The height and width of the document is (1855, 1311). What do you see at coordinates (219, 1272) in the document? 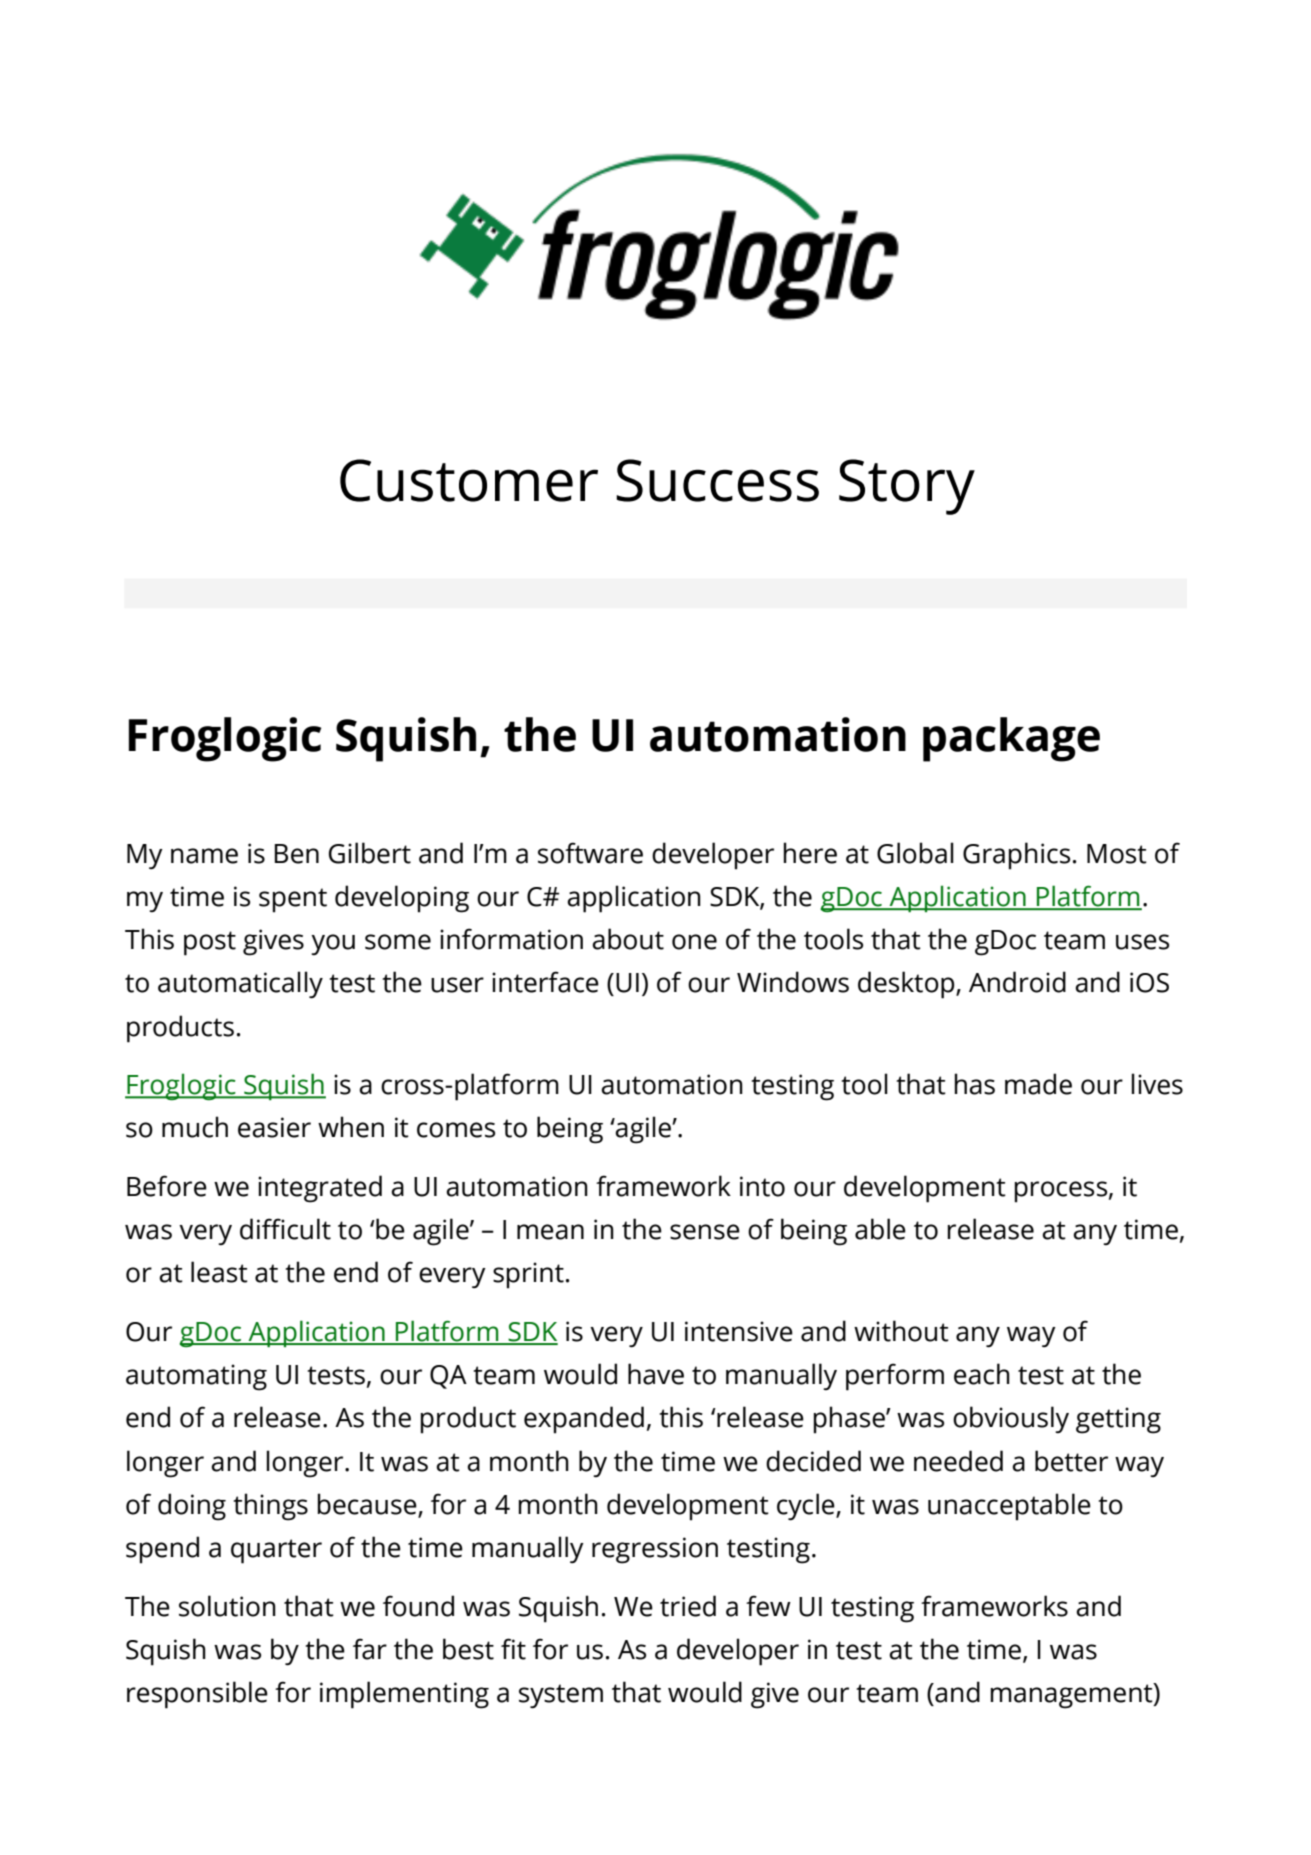
I see `least` at bounding box center [219, 1272].
